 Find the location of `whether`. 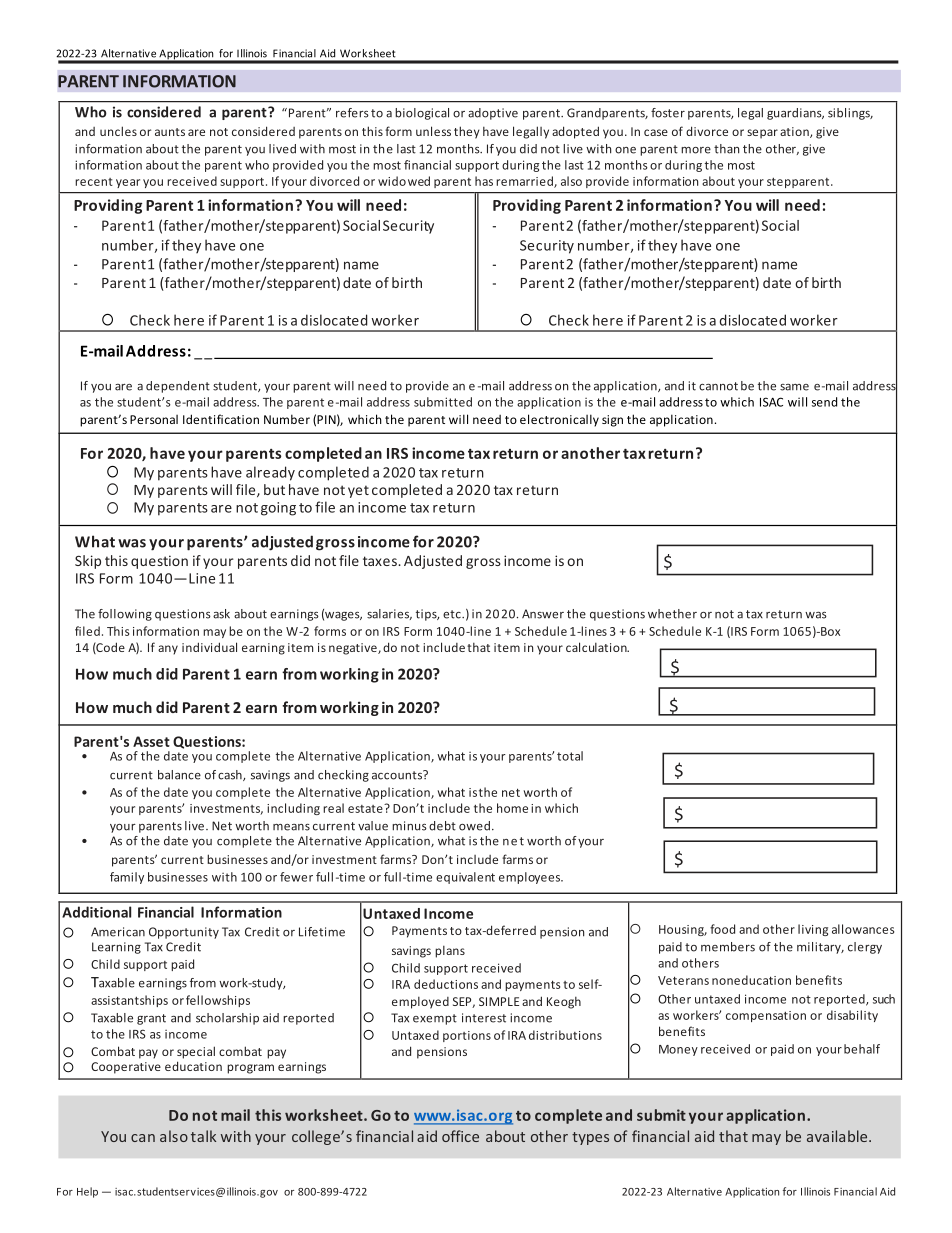

whether is located at coordinates (672, 614).
